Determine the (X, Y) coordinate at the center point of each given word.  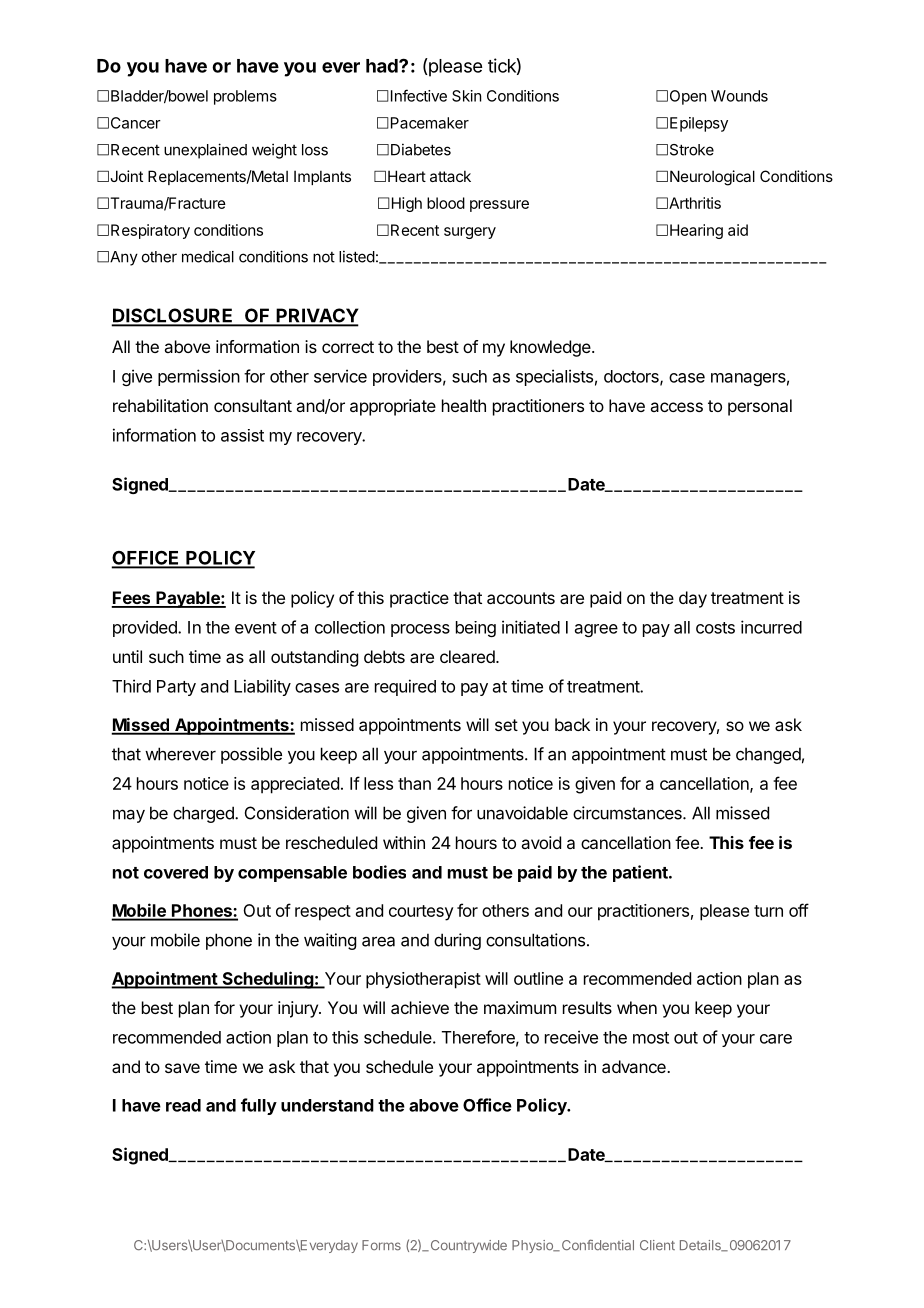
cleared (468, 656)
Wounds (739, 96)
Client (657, 1245)
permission (199, 377)
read (183, 1105)
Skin (466, 96)
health (464, 405)
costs (715, 628)
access (676, 407)
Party (176, 688)
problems (245, 97)
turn (768, 911)
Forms (381, 1245)
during (457, 941)
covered (176, 872)
